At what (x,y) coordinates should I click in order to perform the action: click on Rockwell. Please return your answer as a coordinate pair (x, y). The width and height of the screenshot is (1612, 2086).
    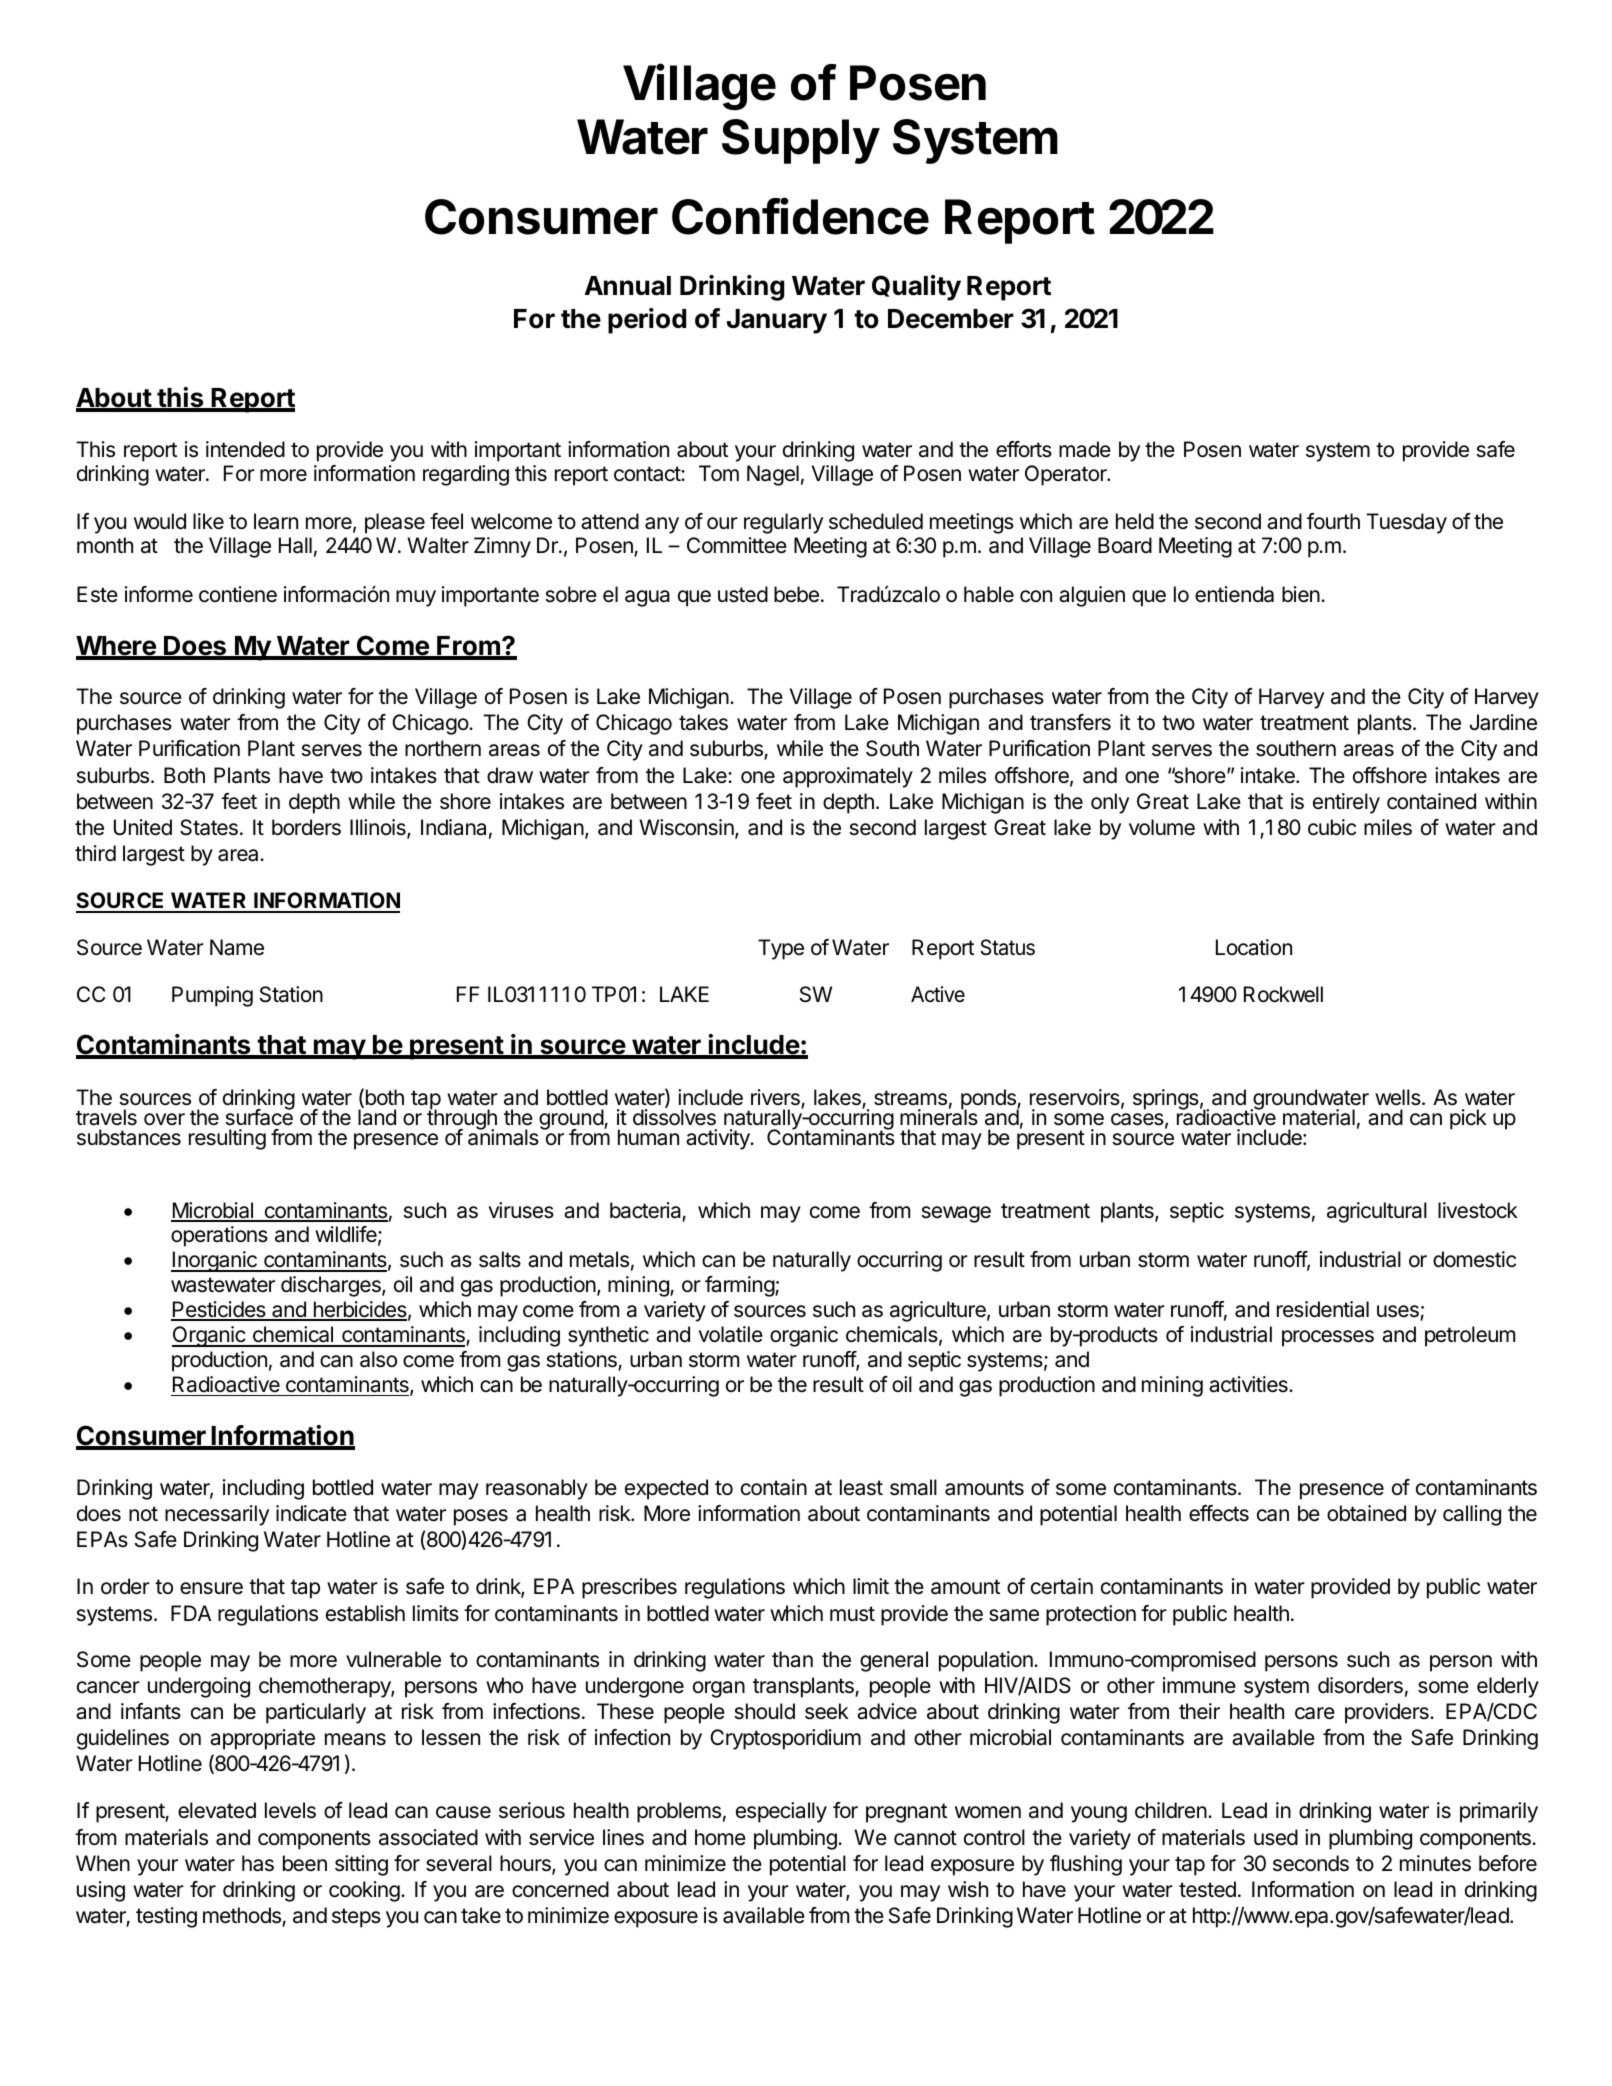
    Looking at the image, I should click on (1283, 994).
